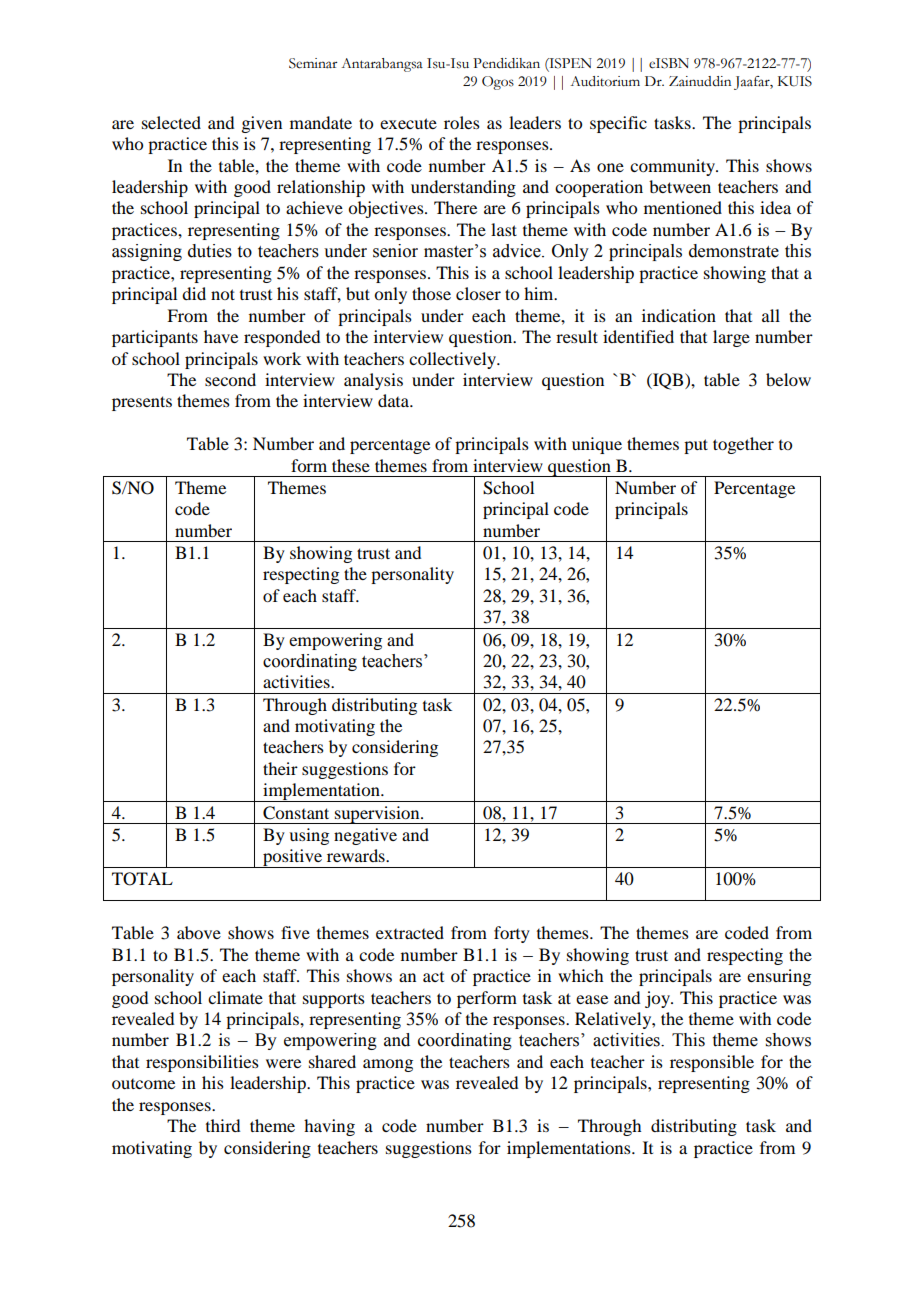 Image resolution: width=924 pixels, height=1308 pixels. What do you see at coordinates (597, 445) in the image?
I see `unique` at bounding box center [597, 445].
